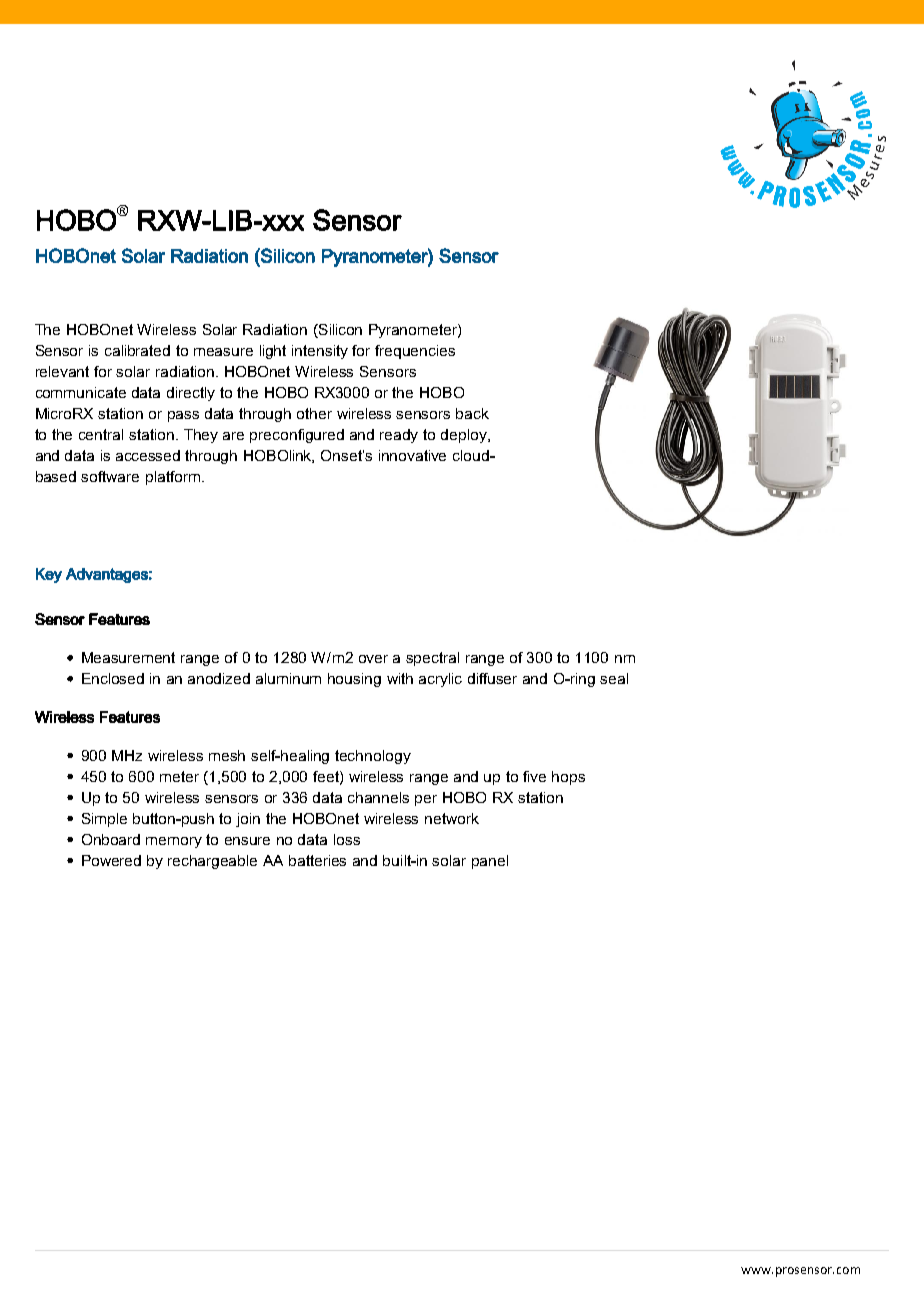  What do you see at coordinates (111, 839) in the image?
I see `Onboard` at bounding box center [111, 839].
